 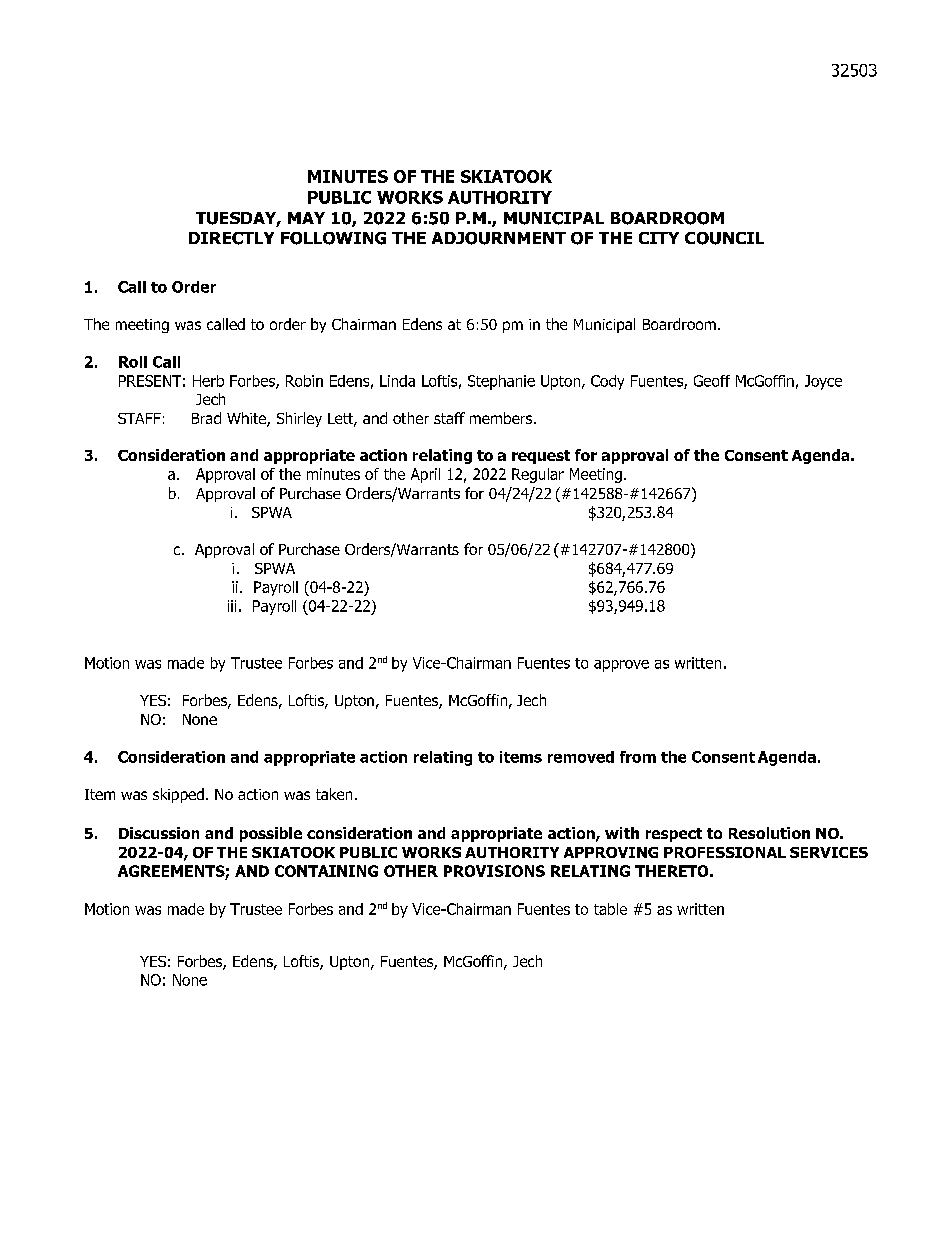 What do you see at coordinates (231, 238) in the screenshot?
I see `DIRECTLY` at bounding box center [231, 238].
